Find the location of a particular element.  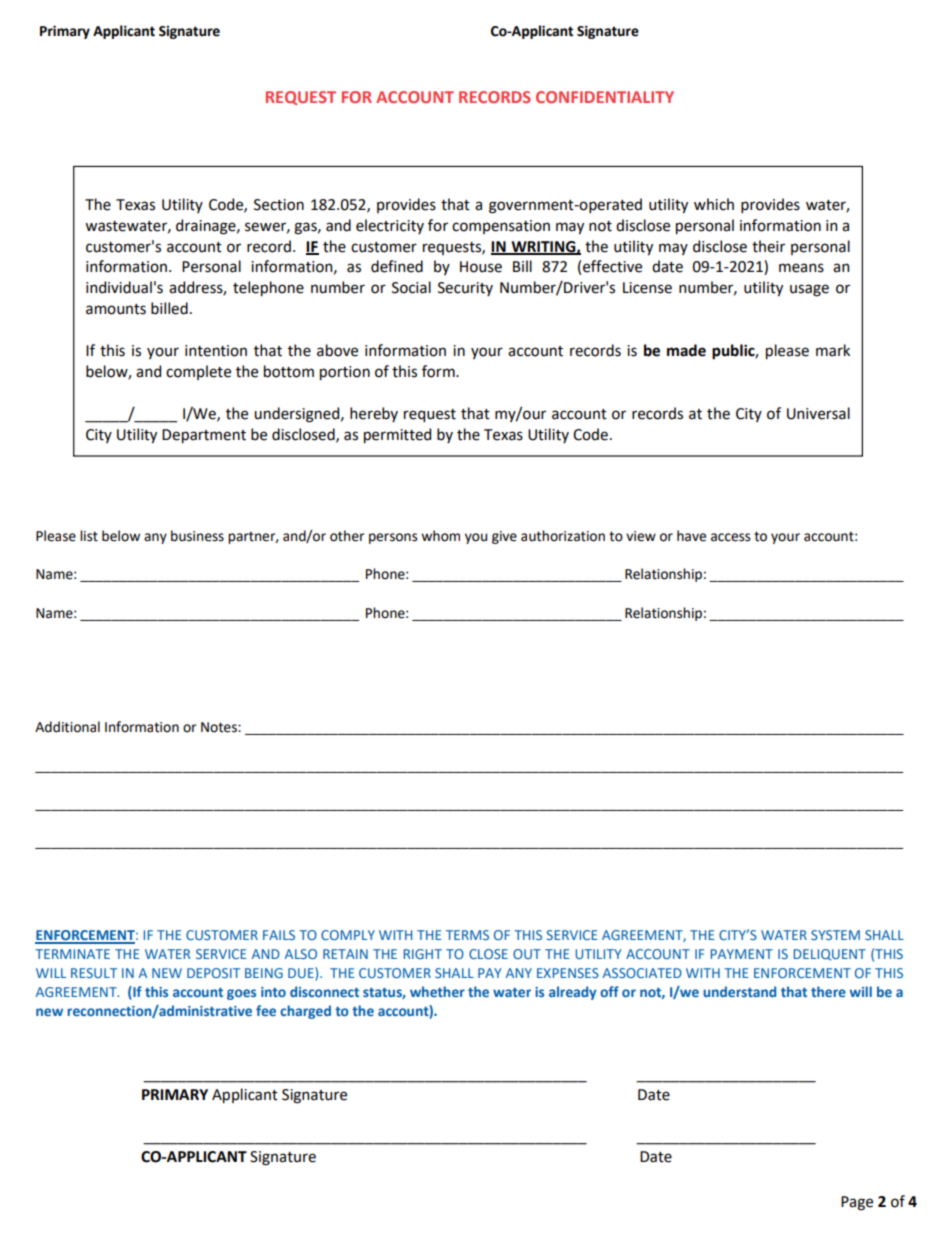

DEPOSIT is located at coordinates (213, 973).
